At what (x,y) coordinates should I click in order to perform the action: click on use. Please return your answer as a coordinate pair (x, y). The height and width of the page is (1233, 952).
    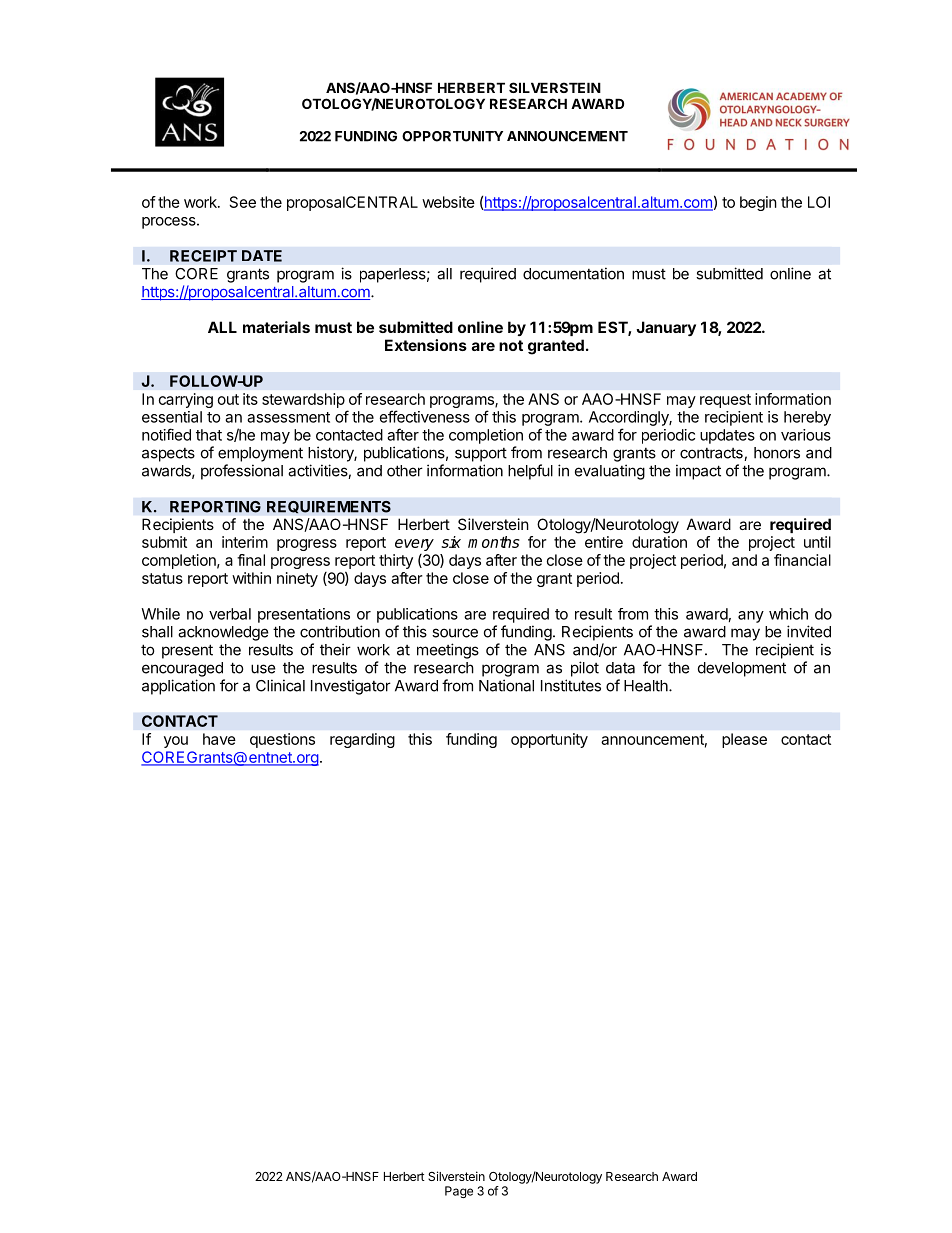
    Looking at the image, I should click on (263, 669).
